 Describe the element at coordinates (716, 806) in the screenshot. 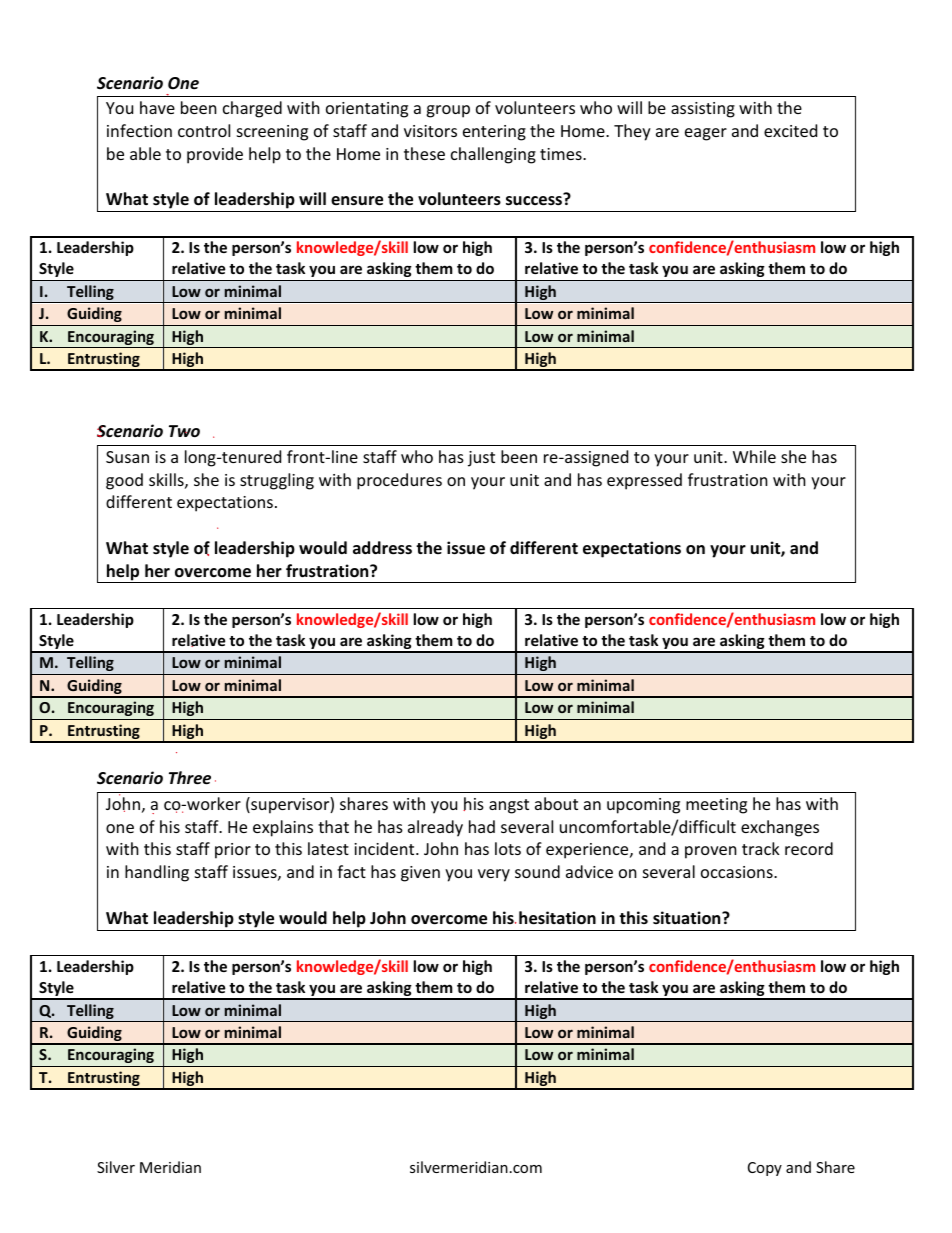

I see `meeting` at that location.
